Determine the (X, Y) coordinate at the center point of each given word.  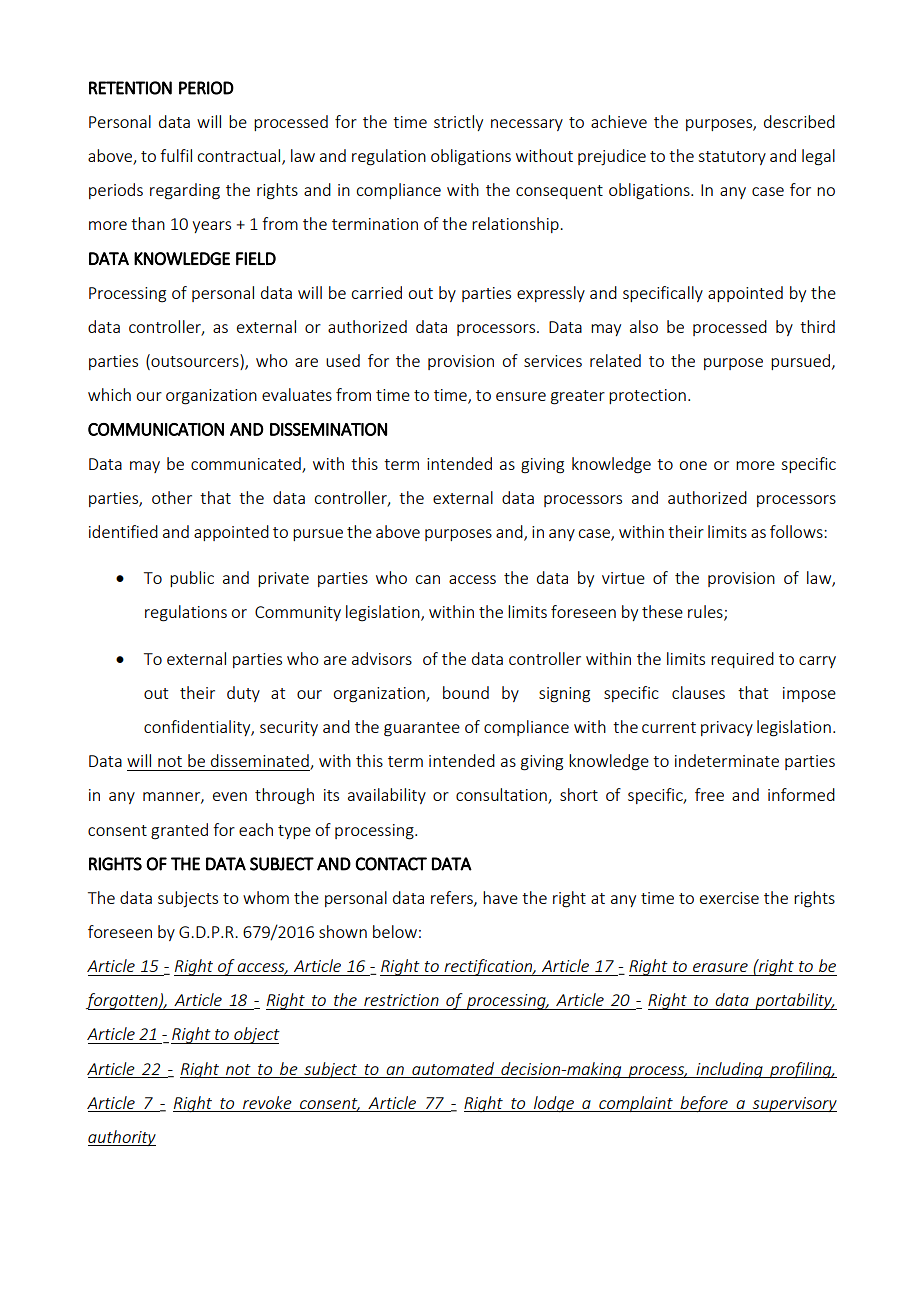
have (500, 897)
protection (647, 396)
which (109, 394)
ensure (521, 396)
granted (179, 831)
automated (453, 1068)
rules (706, 613)
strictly (458, 123)
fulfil (176, 155)
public (192, 579)
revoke (267, 1102)
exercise (729, 898)
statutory (732, 158)
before (704, 1104)
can (427, 579)
